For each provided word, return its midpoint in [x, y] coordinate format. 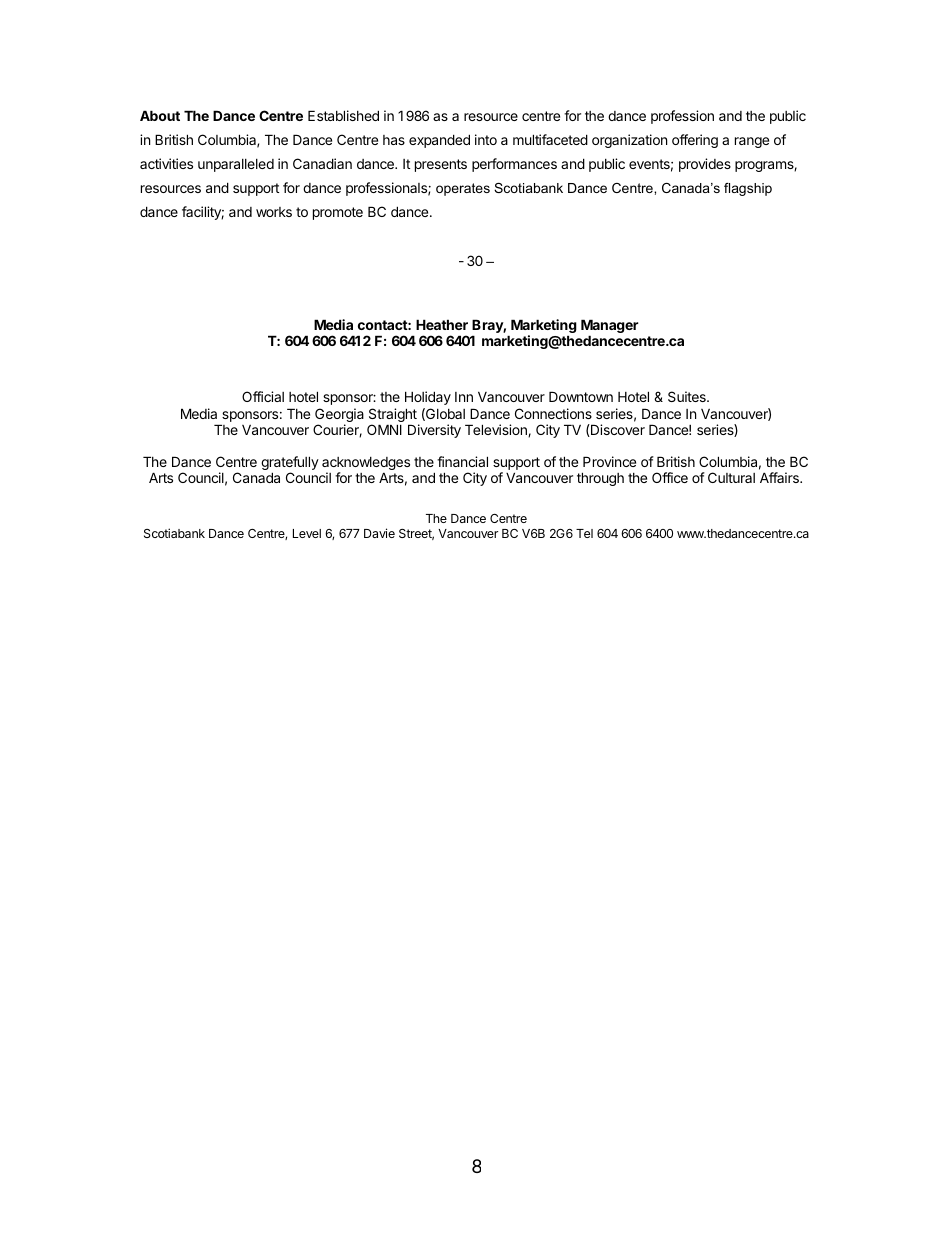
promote [338, 213]
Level [307, 533]
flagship [748, 189]
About [160, 115]
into [486, 139]
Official [263, 396]
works [274, 212]
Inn [464, 397]
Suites [688, 396]
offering [695, 141]
